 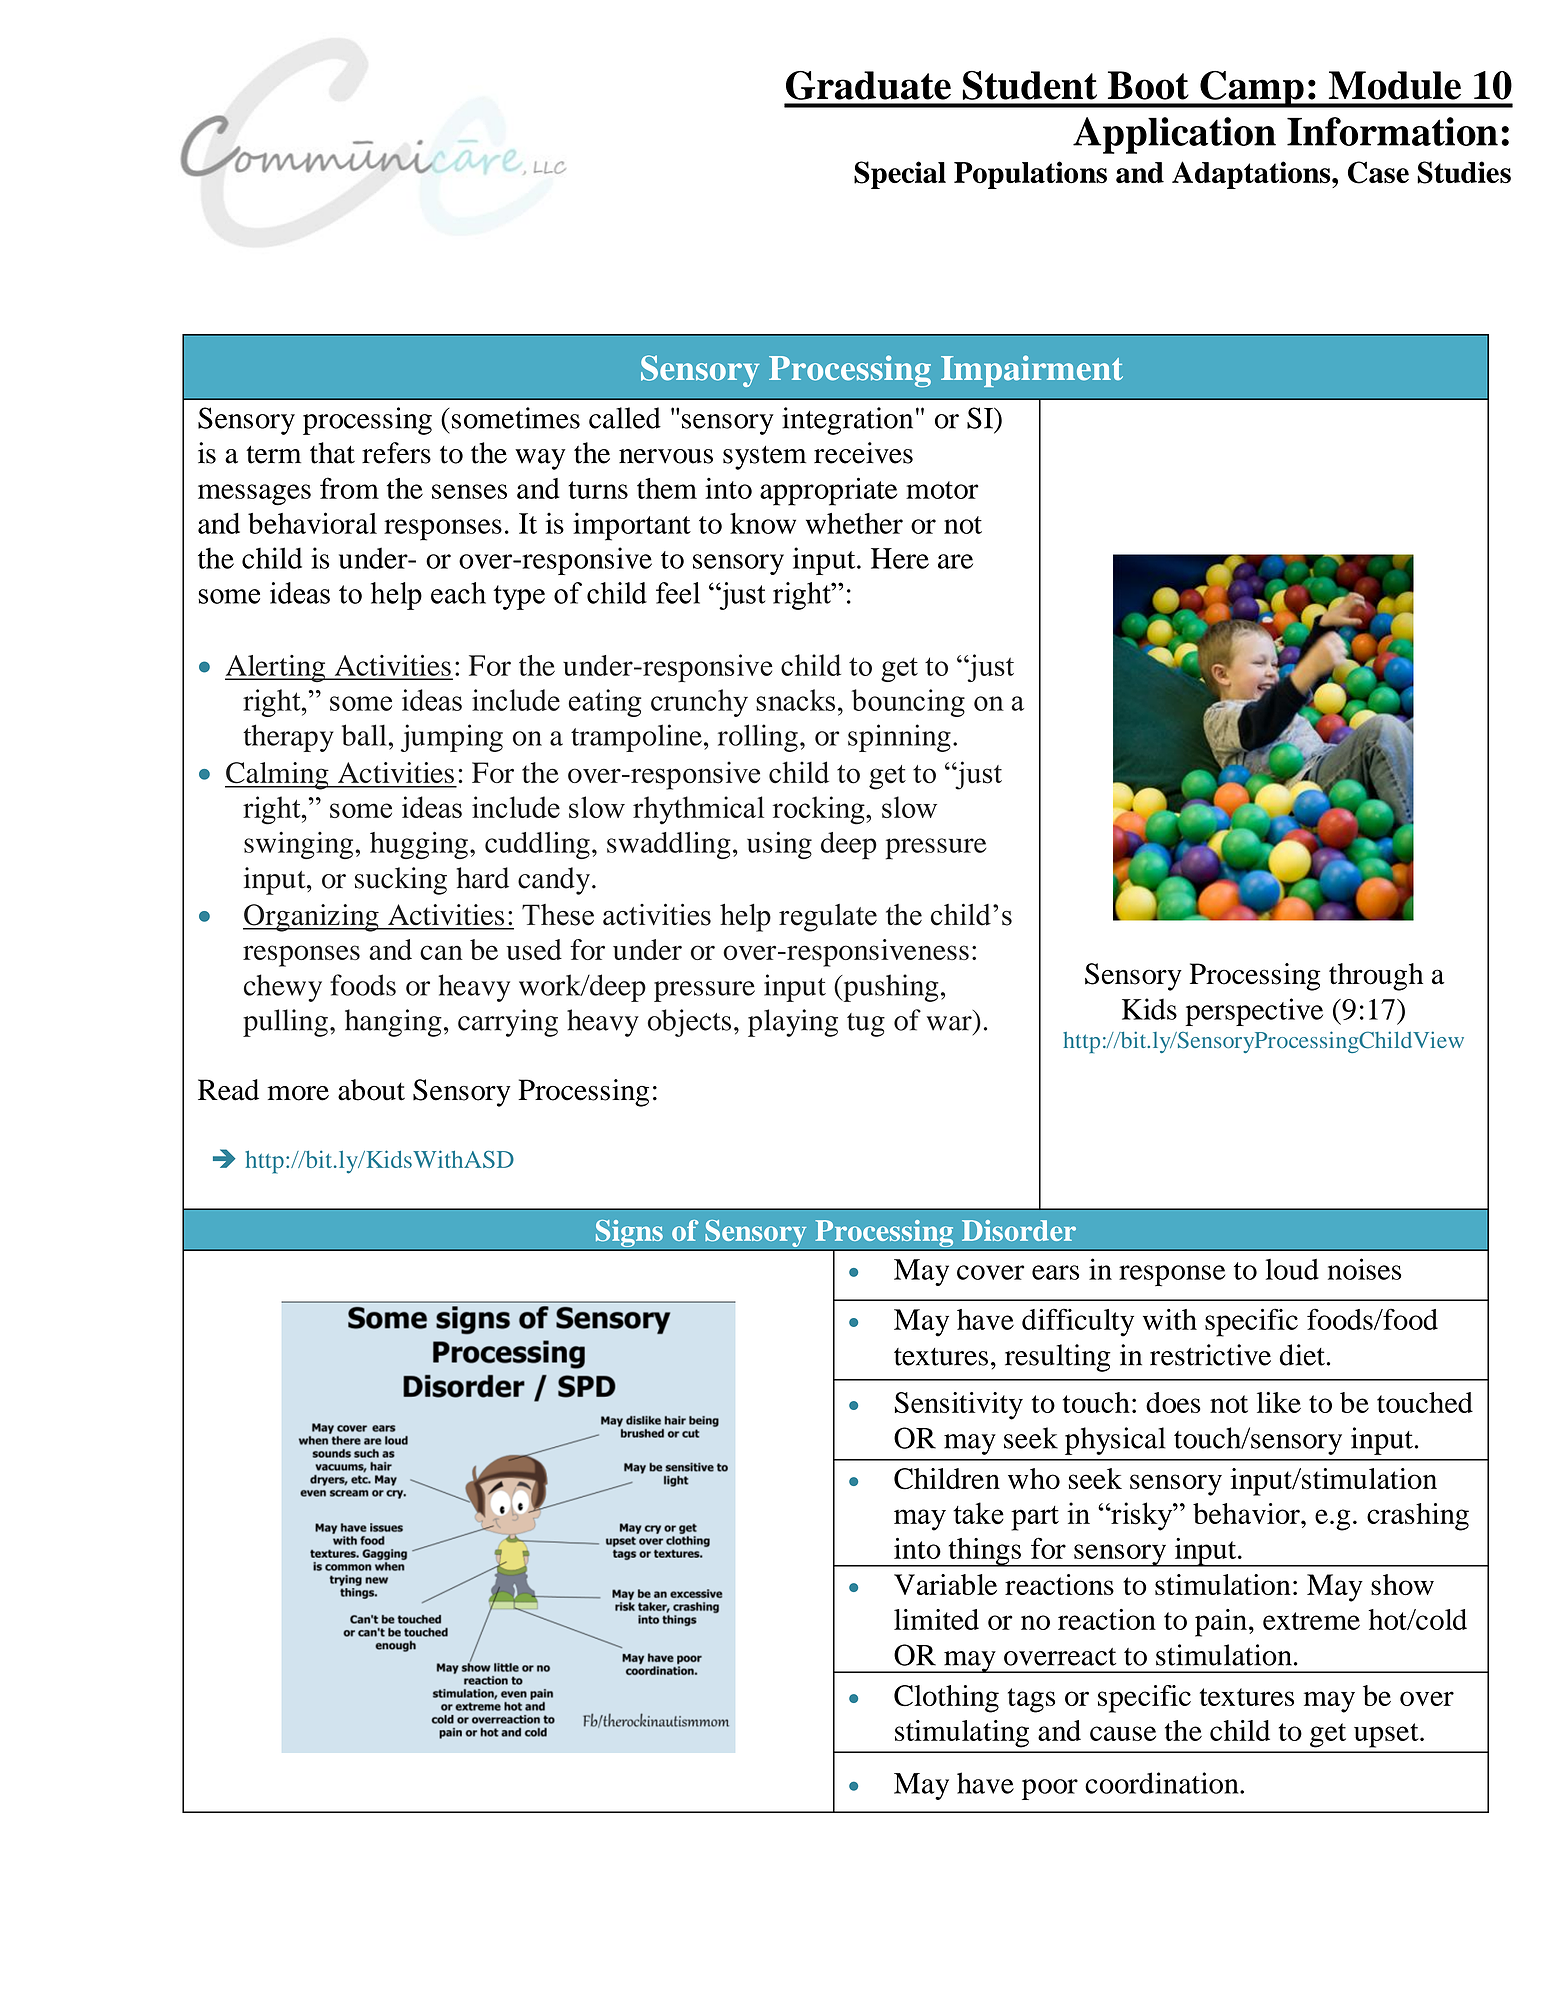 What do you see at coordinates (396, 453) in the screenshot?
I see `refers` at bounding box center [396, 453].
